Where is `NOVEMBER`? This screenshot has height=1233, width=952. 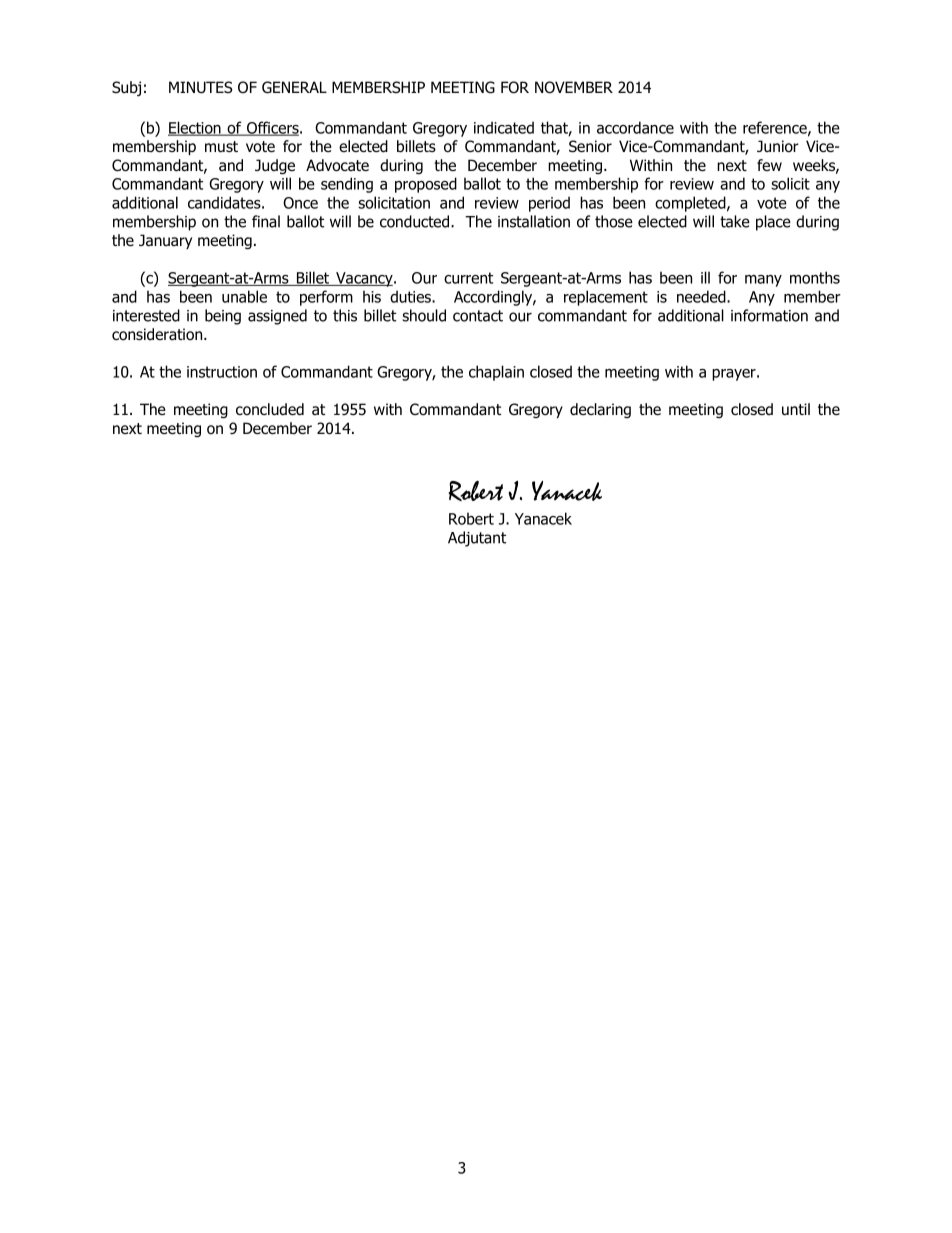
NOVEMBER is located at coordinates (574, 87).
